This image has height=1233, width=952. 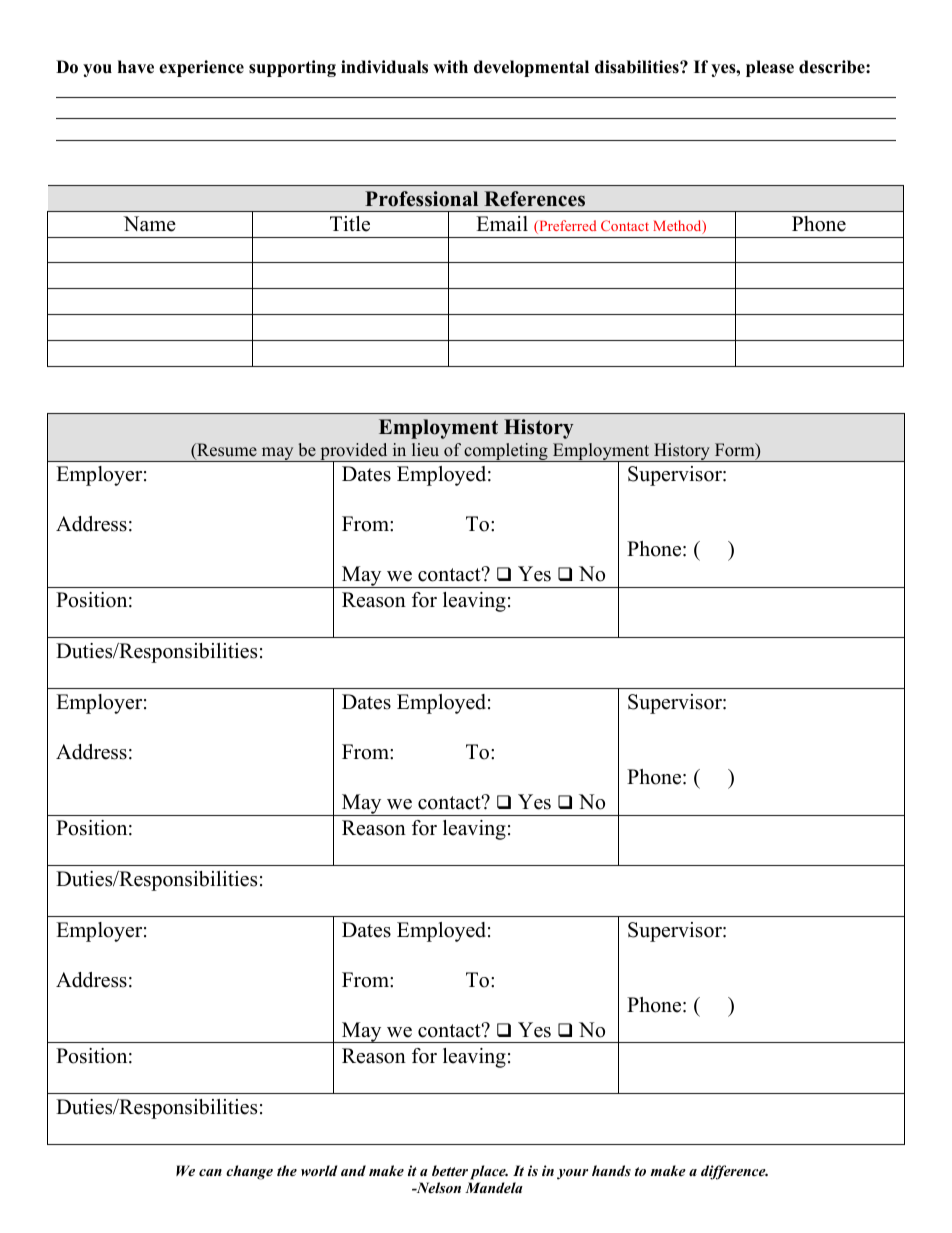 What do you see at coordinates (506, 452) in the image?
I see `completing` at bounding box center [506, 452].
